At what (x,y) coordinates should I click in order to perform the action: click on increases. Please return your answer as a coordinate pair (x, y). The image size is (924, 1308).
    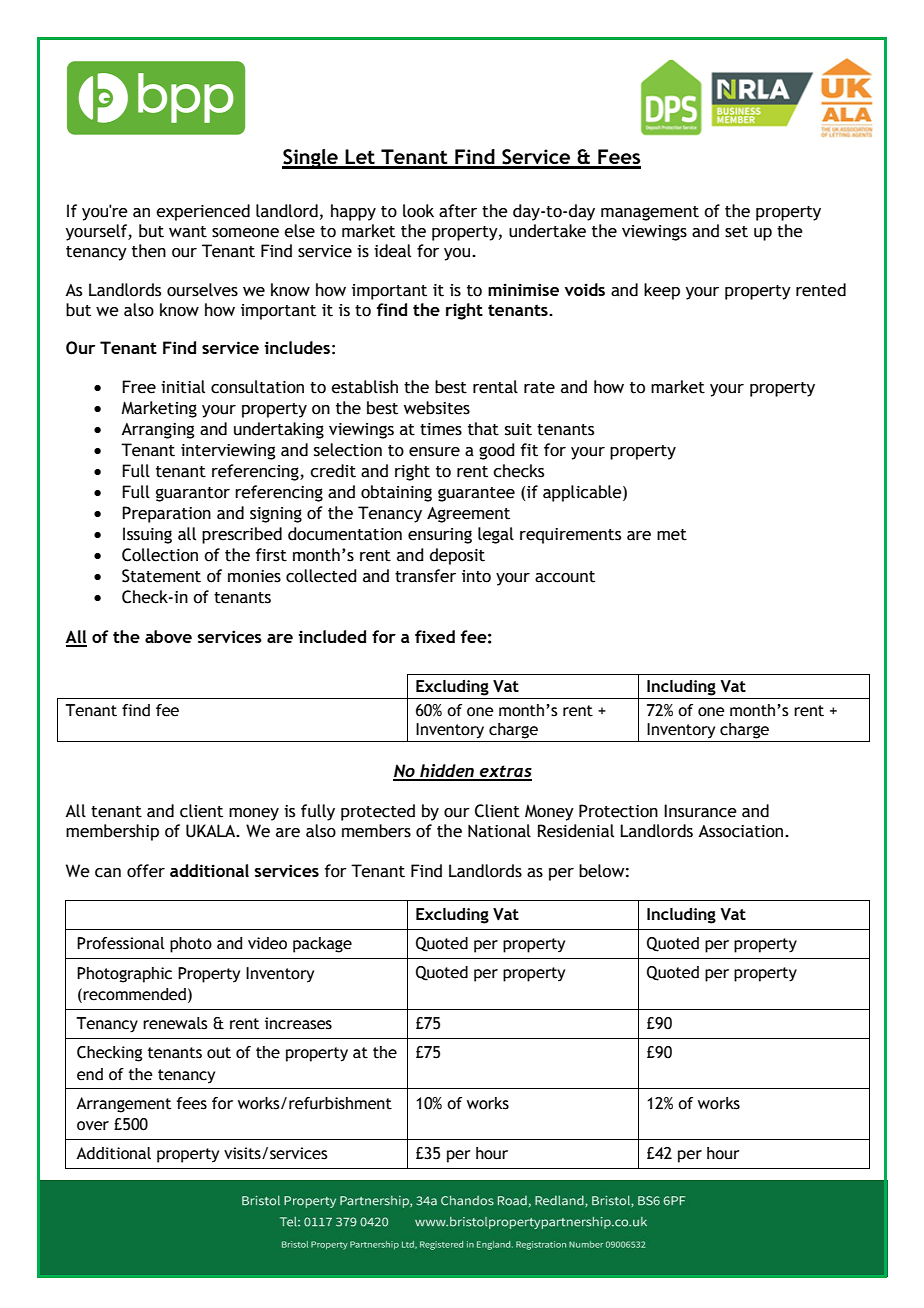
    Looking at the image, I should click on (298, 1023).
